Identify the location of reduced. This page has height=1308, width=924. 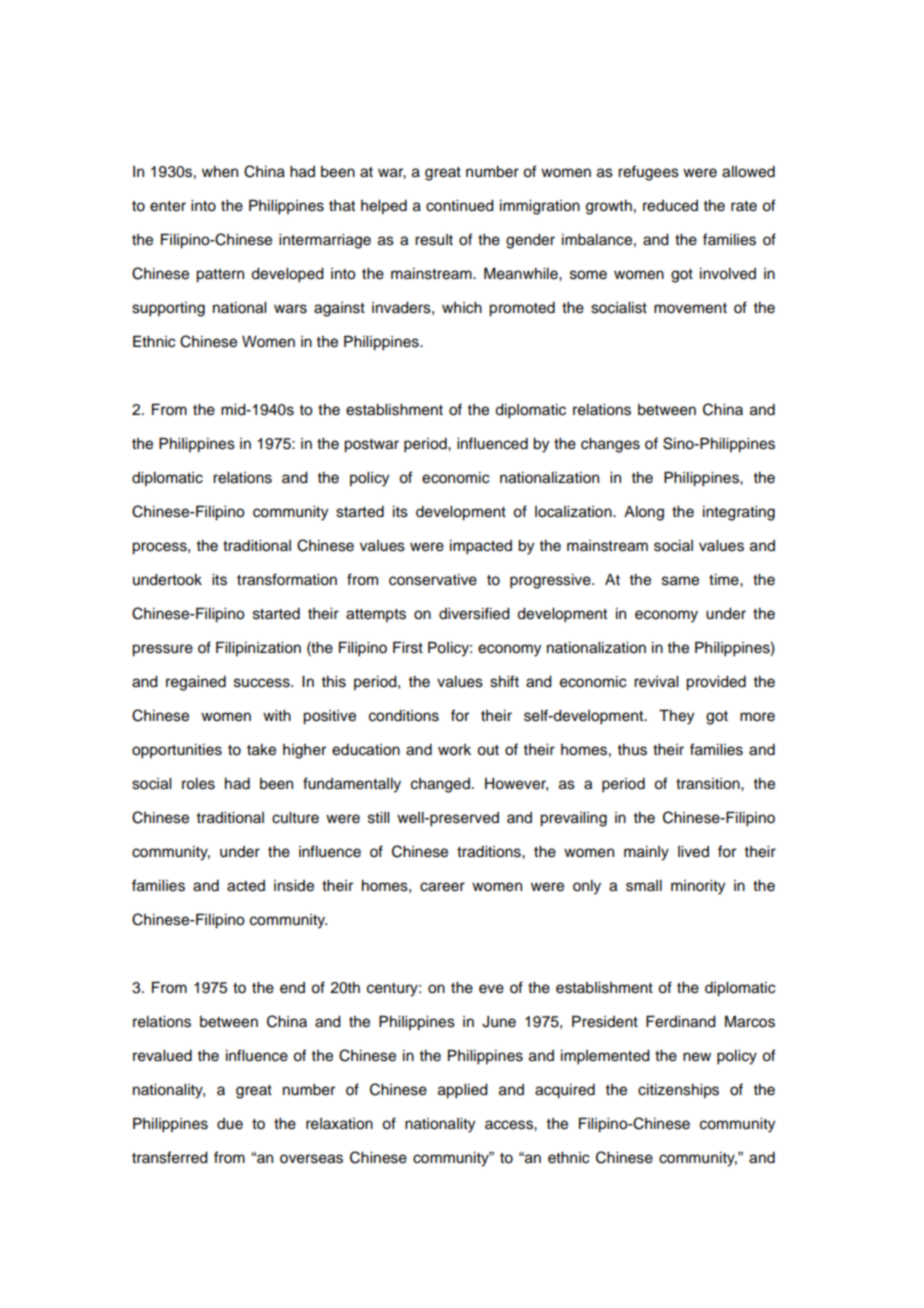
(670, 206).
